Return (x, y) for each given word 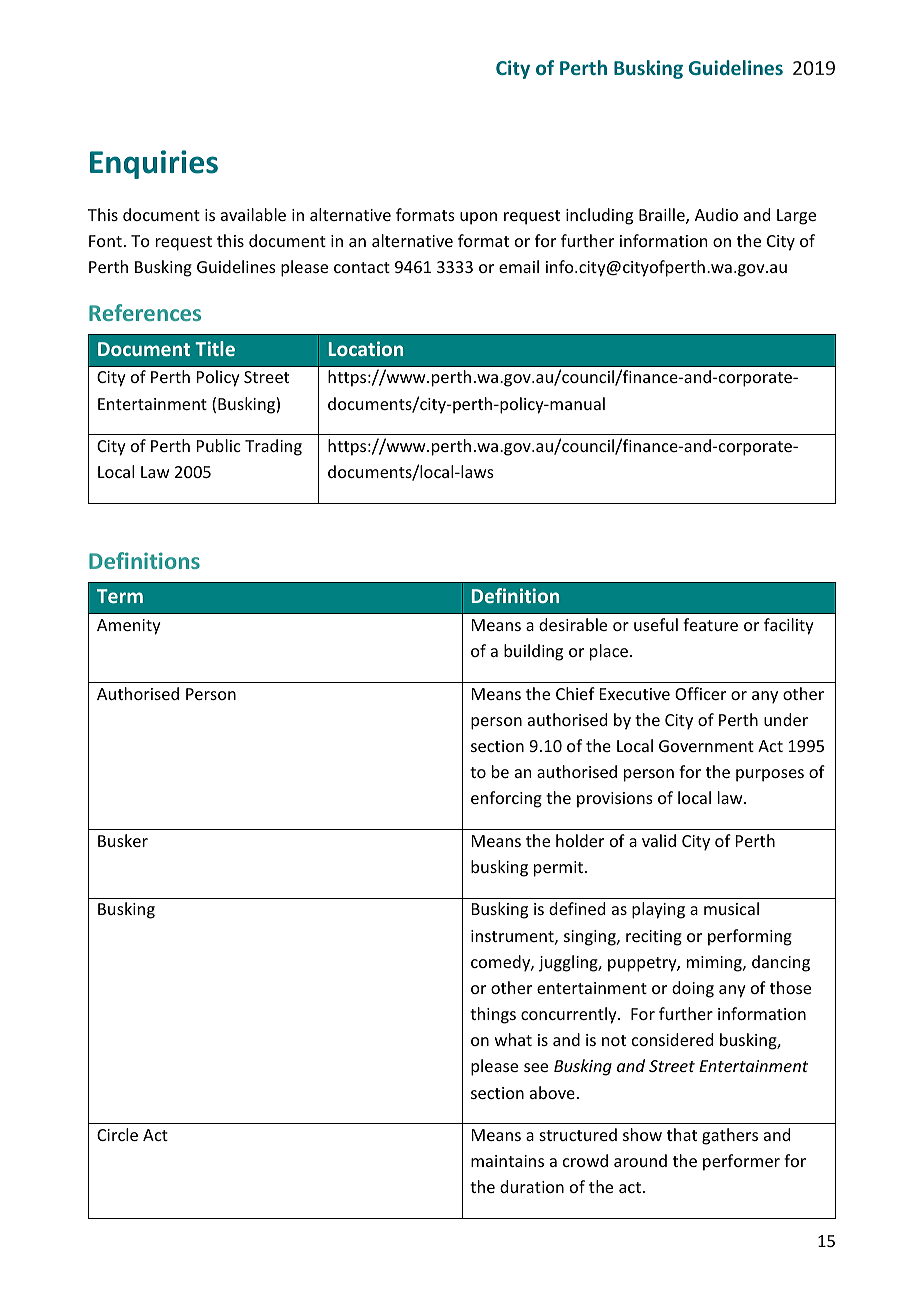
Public (219, 445)
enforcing (506, 799)
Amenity (129, 627)
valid (659, 840)
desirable (573, 624)
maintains (507, 1161)
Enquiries (154, 164)
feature (710, 624)
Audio (716, 214)
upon (478, 218)
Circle (117, 1134)
